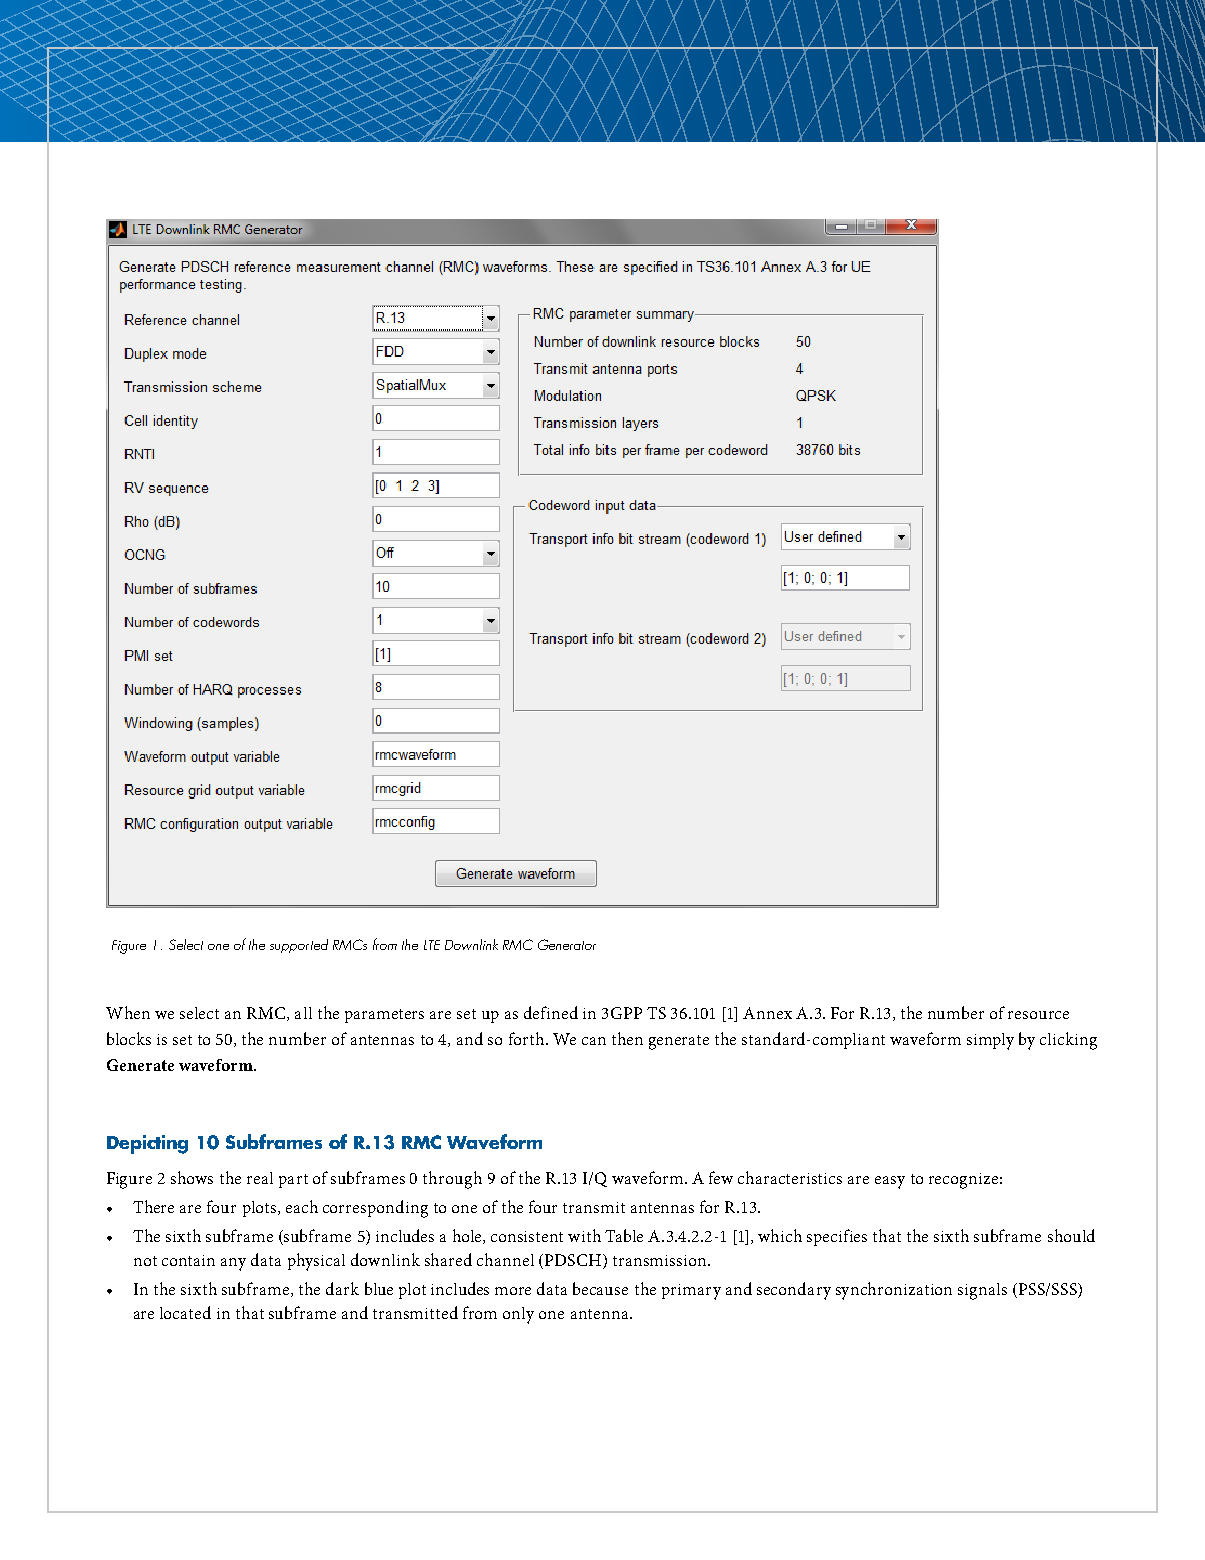 This document has width=1205, height=1560. Describe the element at coordinates (567, 944) in the document. I see `Generator` at that location.
